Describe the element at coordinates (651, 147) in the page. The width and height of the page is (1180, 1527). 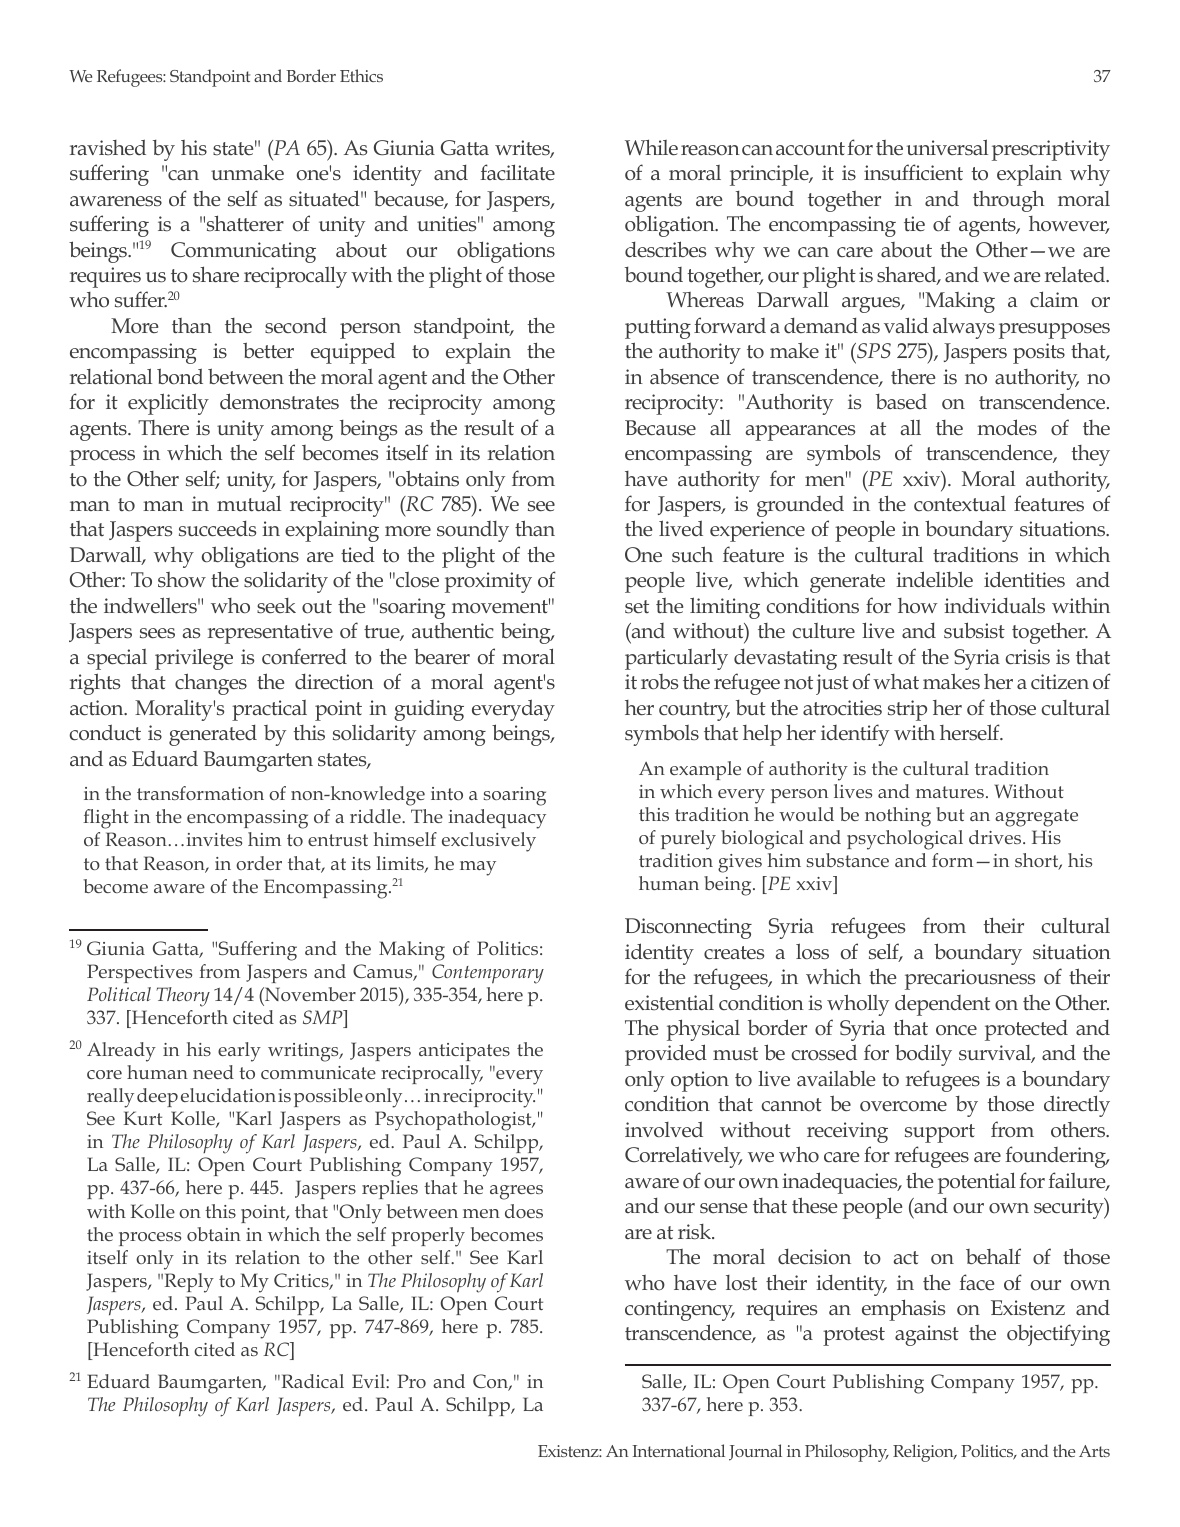
I see `While` at that location.
